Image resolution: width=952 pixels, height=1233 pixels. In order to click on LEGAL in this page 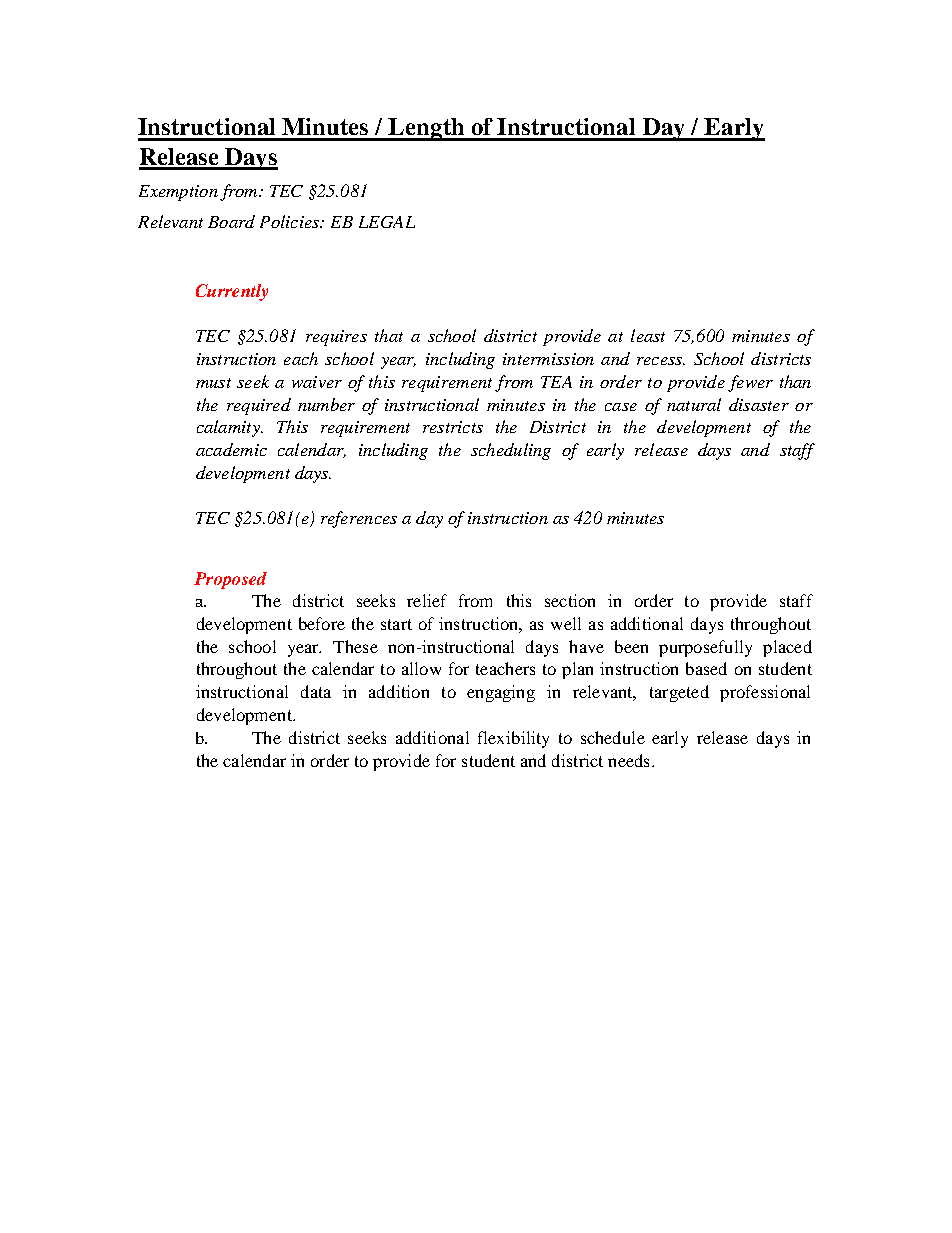, I will do `click(387, 222)`.
